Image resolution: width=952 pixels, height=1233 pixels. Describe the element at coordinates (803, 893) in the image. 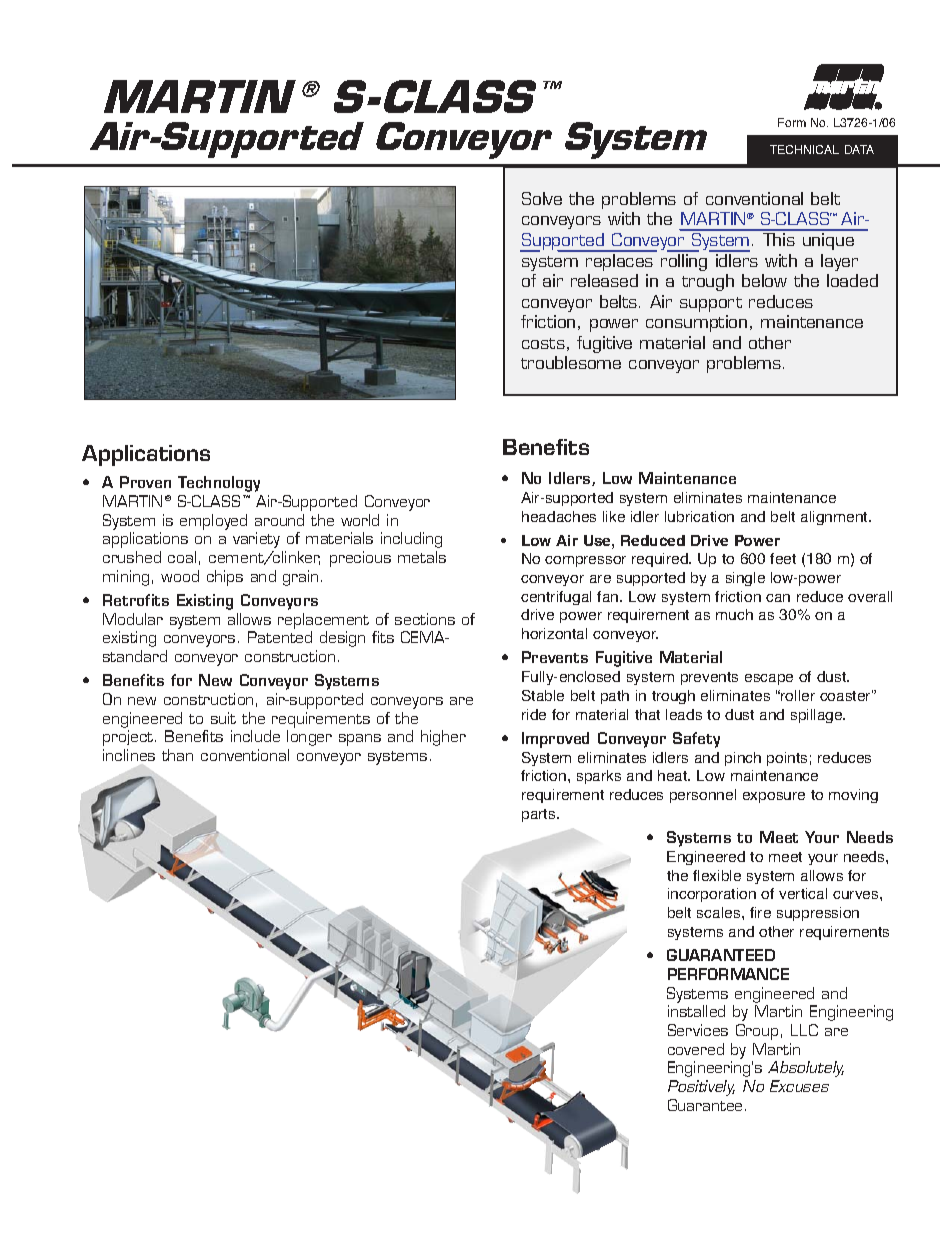

I see `vertical` at that location.
